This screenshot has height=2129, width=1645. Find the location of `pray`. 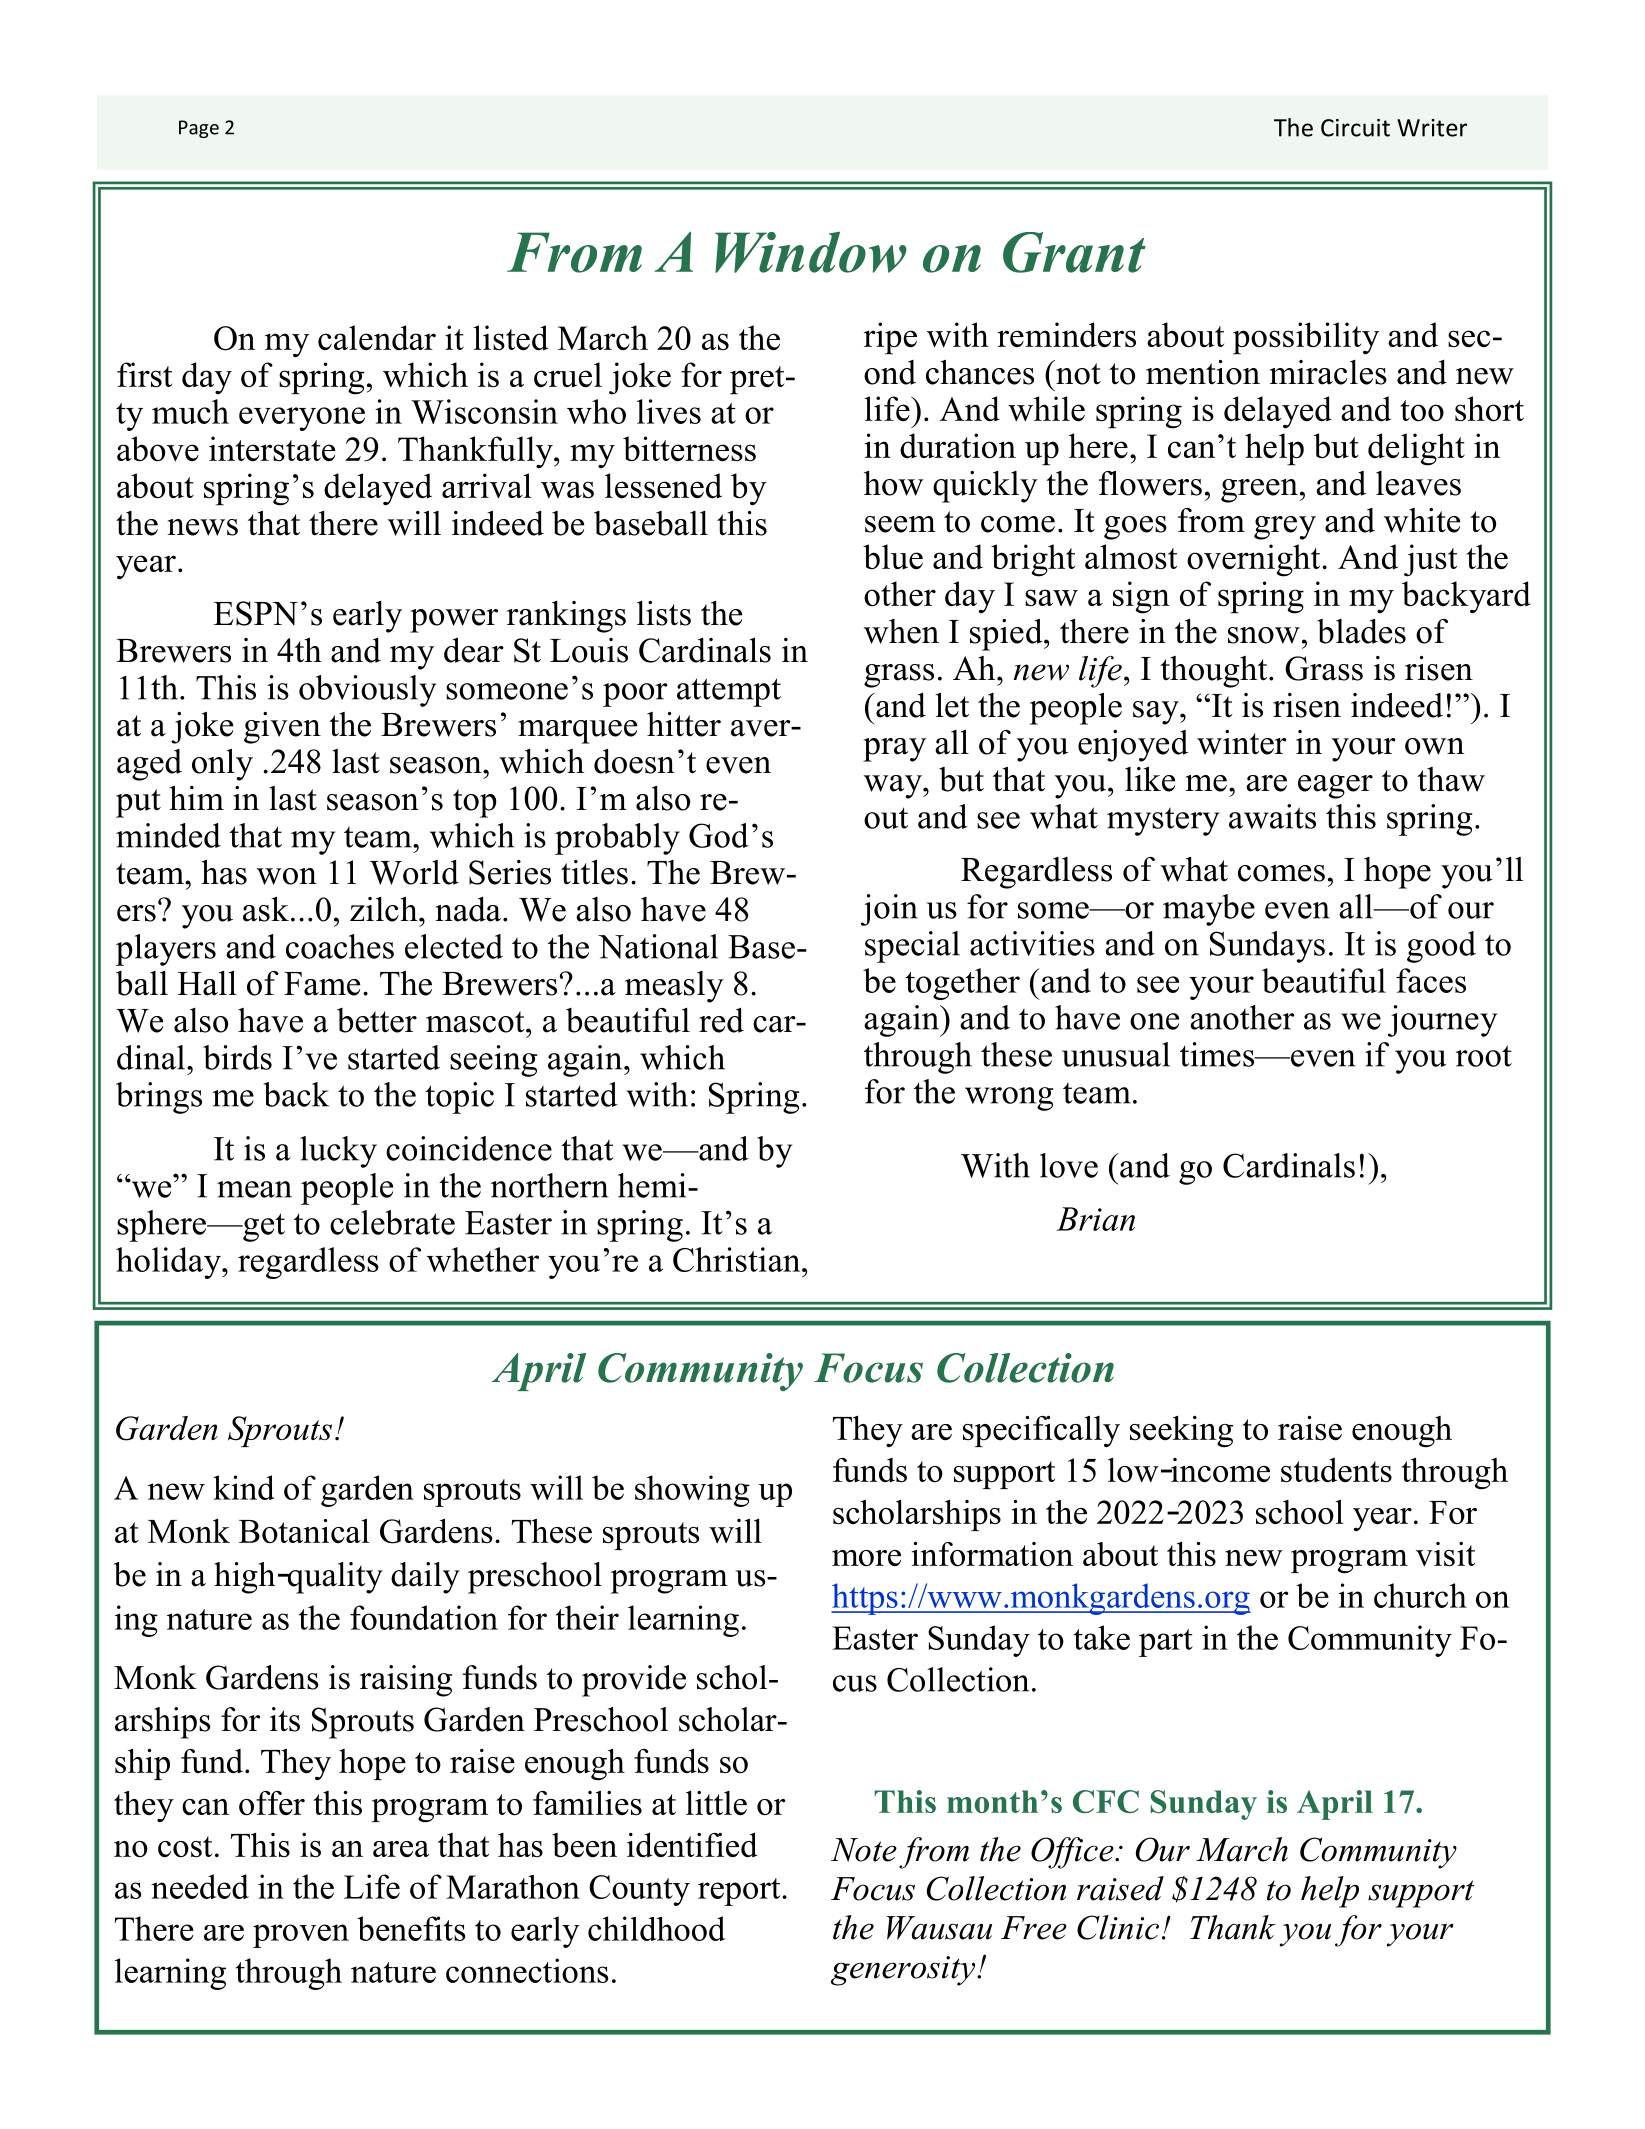

pray is located at coordinates (894, 750).
